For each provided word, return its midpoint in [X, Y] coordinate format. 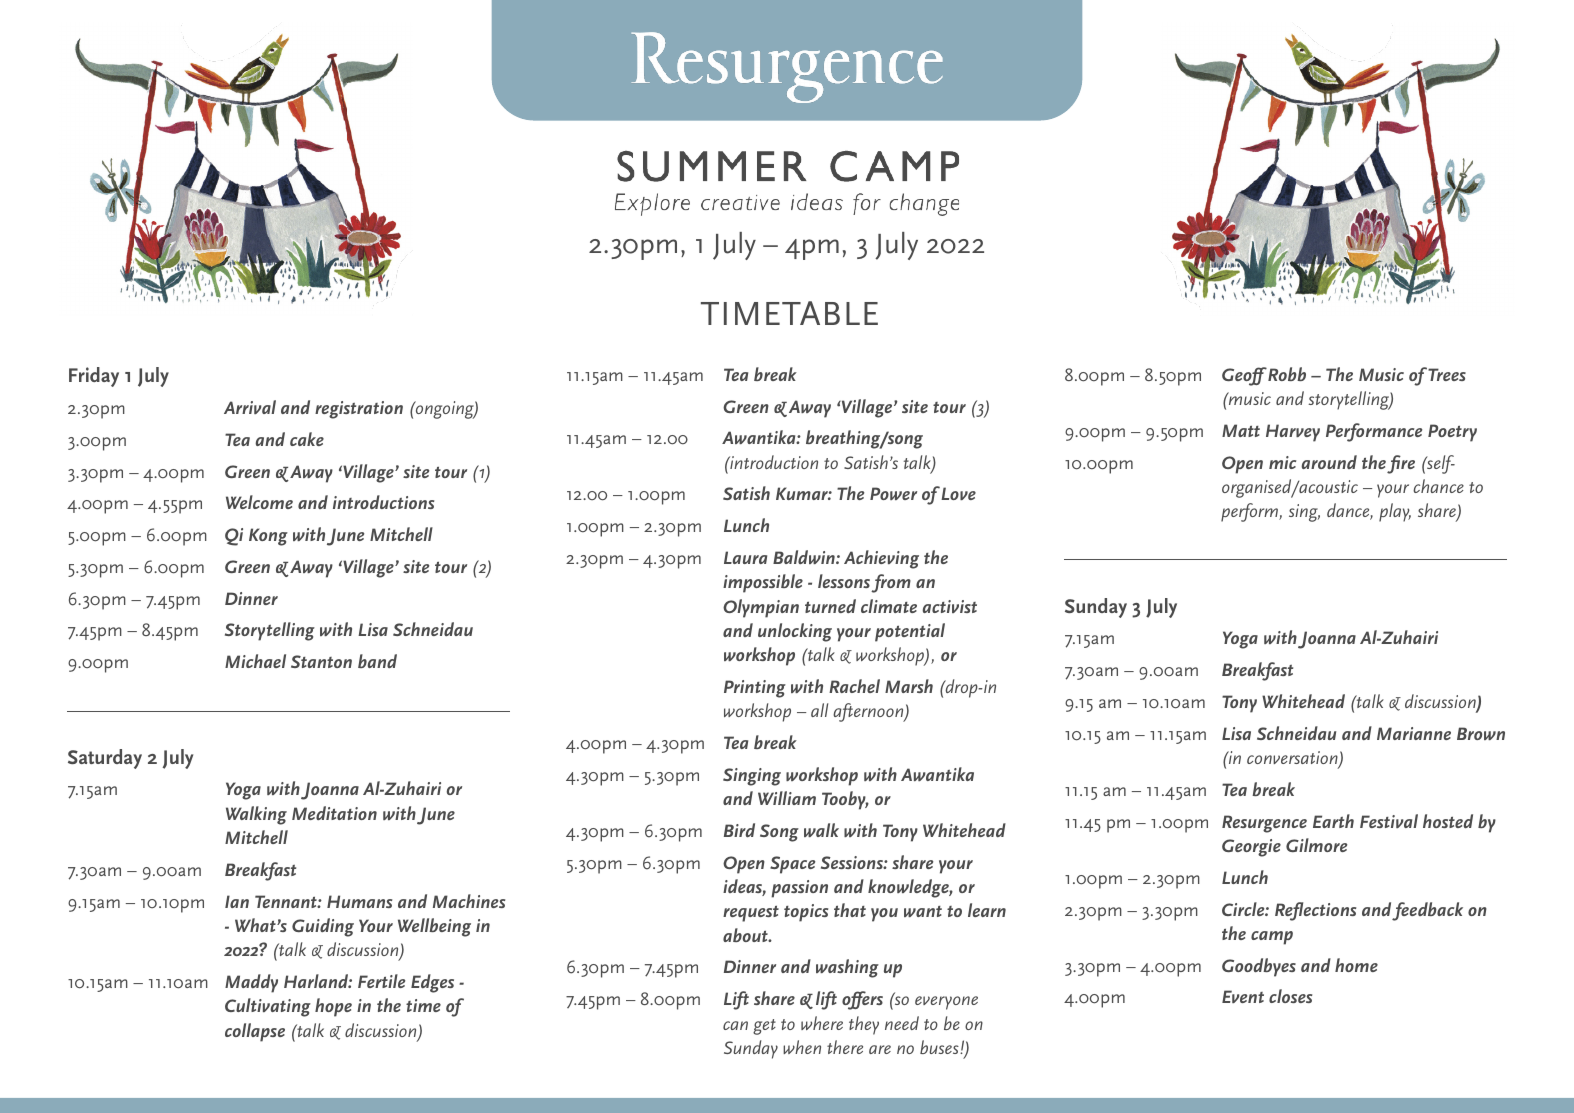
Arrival [250, 407]
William [787, 798]
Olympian [761, 608]
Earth [1333, 821]
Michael [255, 661]
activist [949, 606]
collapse [255, 1032]
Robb [1286, 374]
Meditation [334, 813]
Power [893, 493]
